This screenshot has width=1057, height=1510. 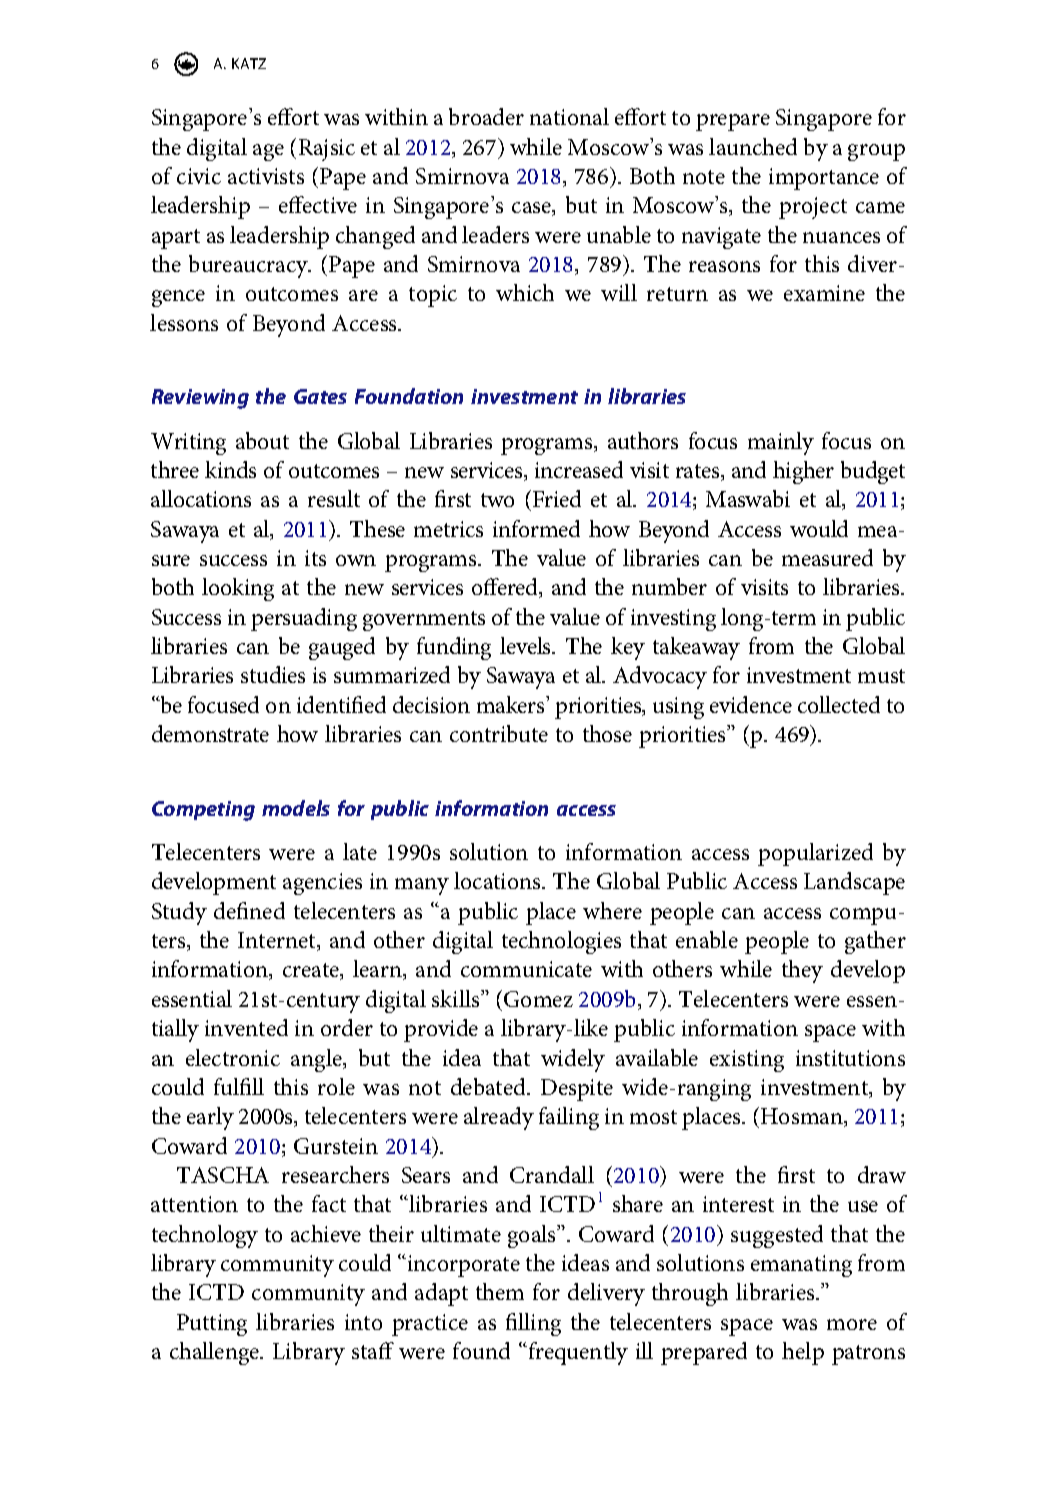 What do you see at coordinates (802, 971) in the screenshot?
I see `they` at bounding box center [802, 971].
